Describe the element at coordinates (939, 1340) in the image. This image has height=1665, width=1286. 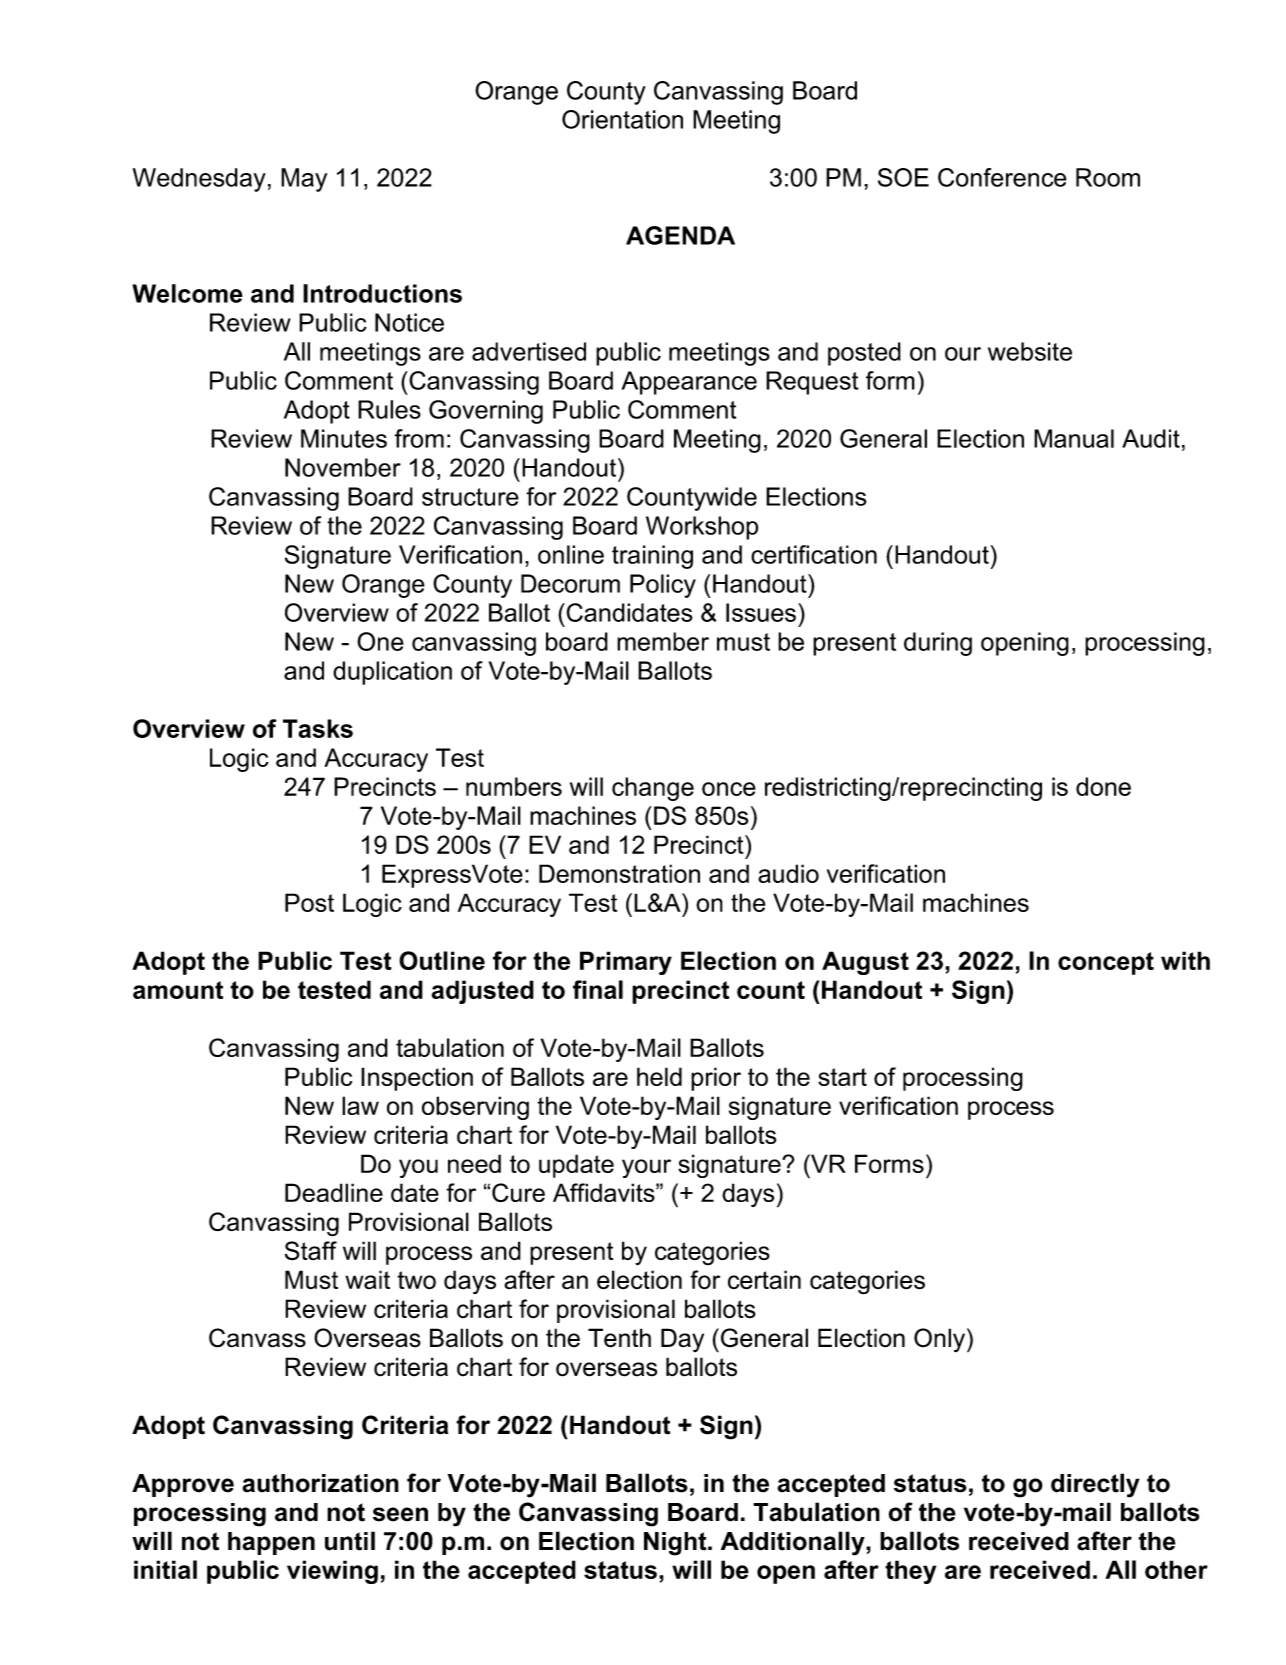
I see `Only` at that location.
